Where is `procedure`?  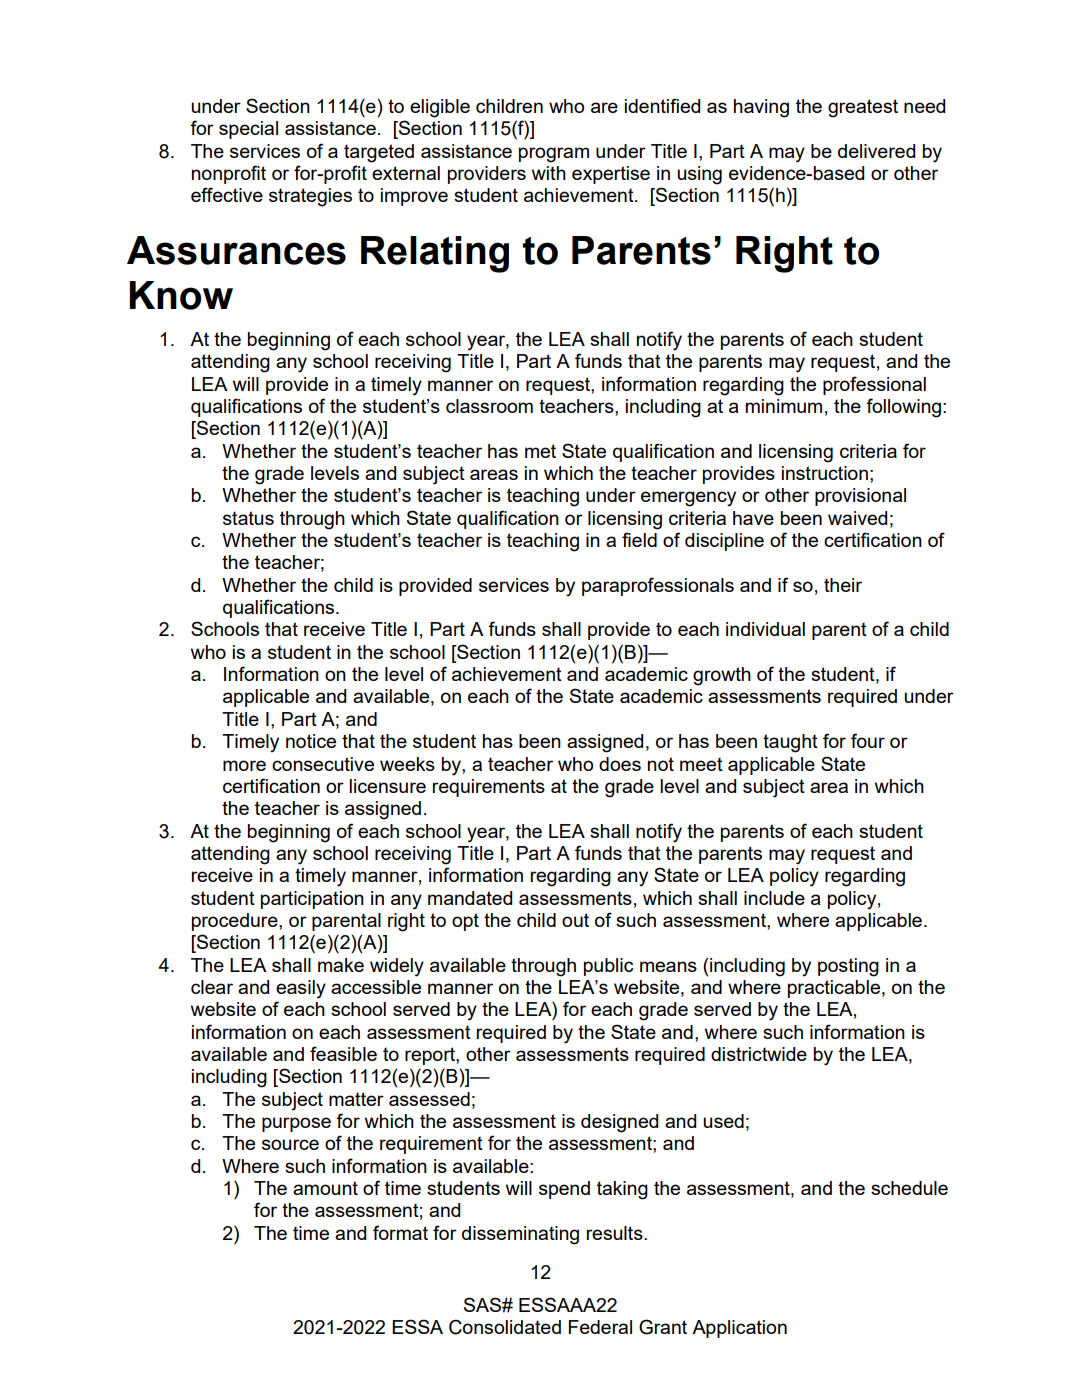 procedure is located at coordinates (236, 922).
